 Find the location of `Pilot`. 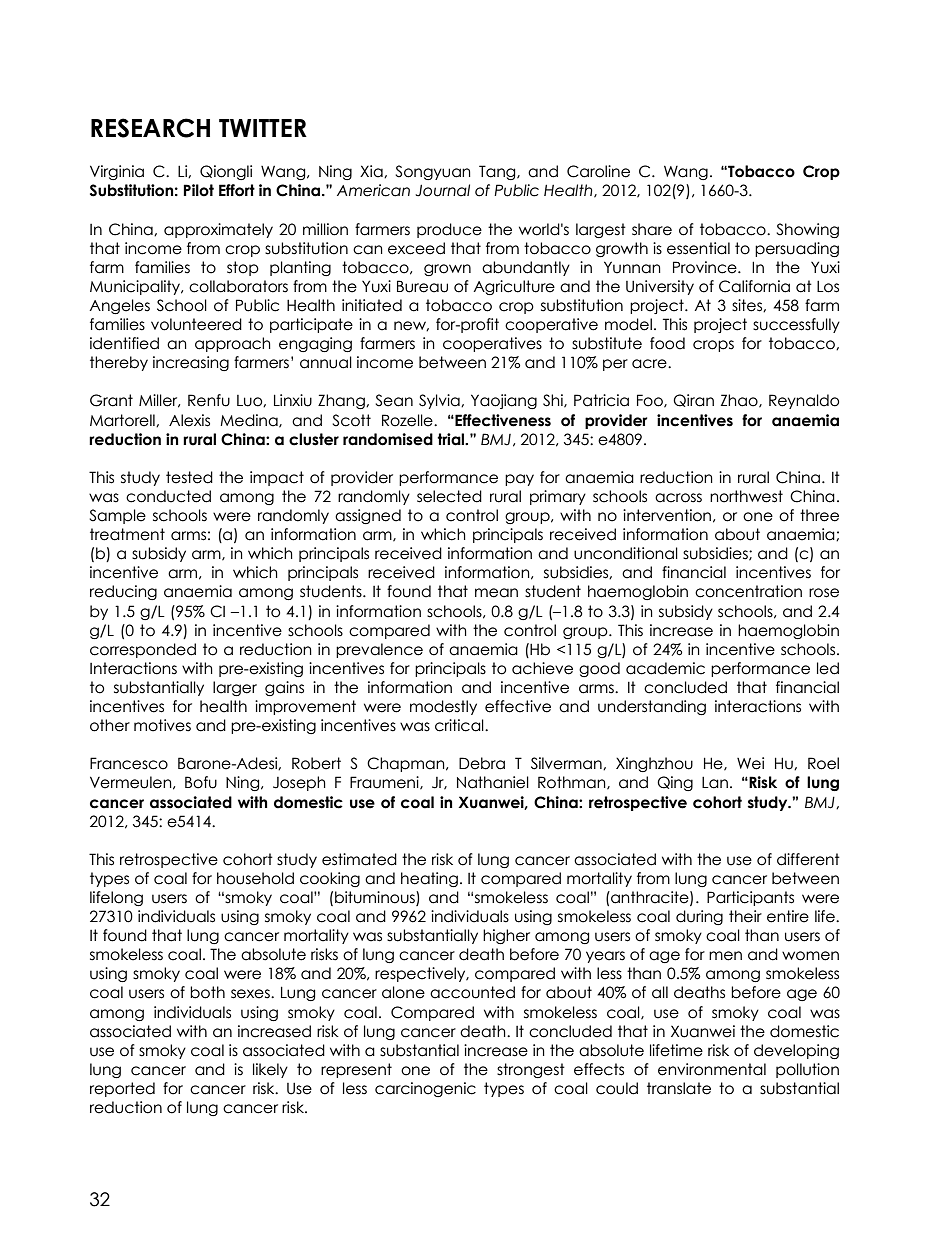

Pilot is located at coordinates (198, 190).
